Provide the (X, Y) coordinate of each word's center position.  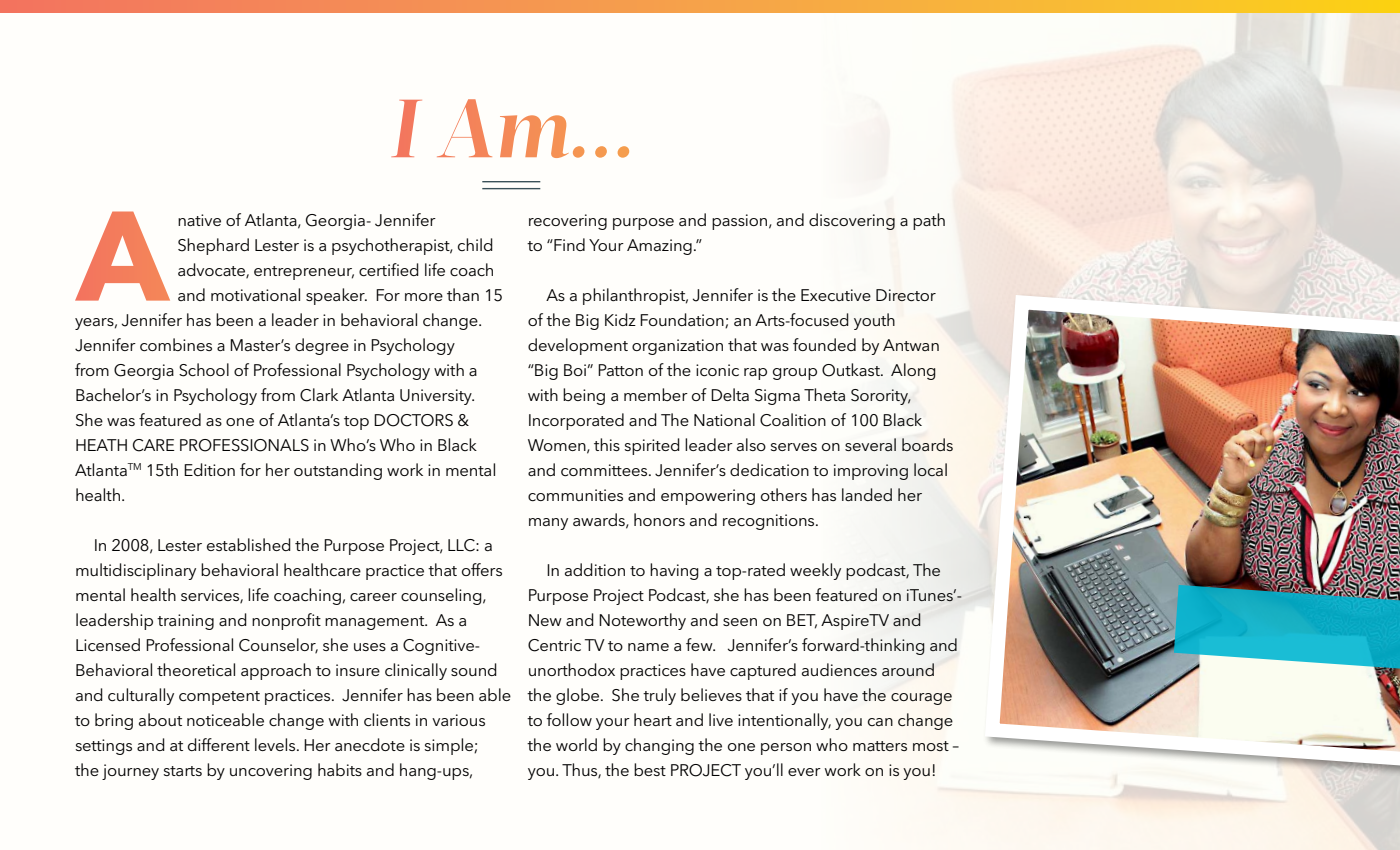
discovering (852, 221)
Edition (209, 469)
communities (575, 495)
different (219, 744)
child (475, 244)
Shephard (213, 246)
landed (867, 494)
